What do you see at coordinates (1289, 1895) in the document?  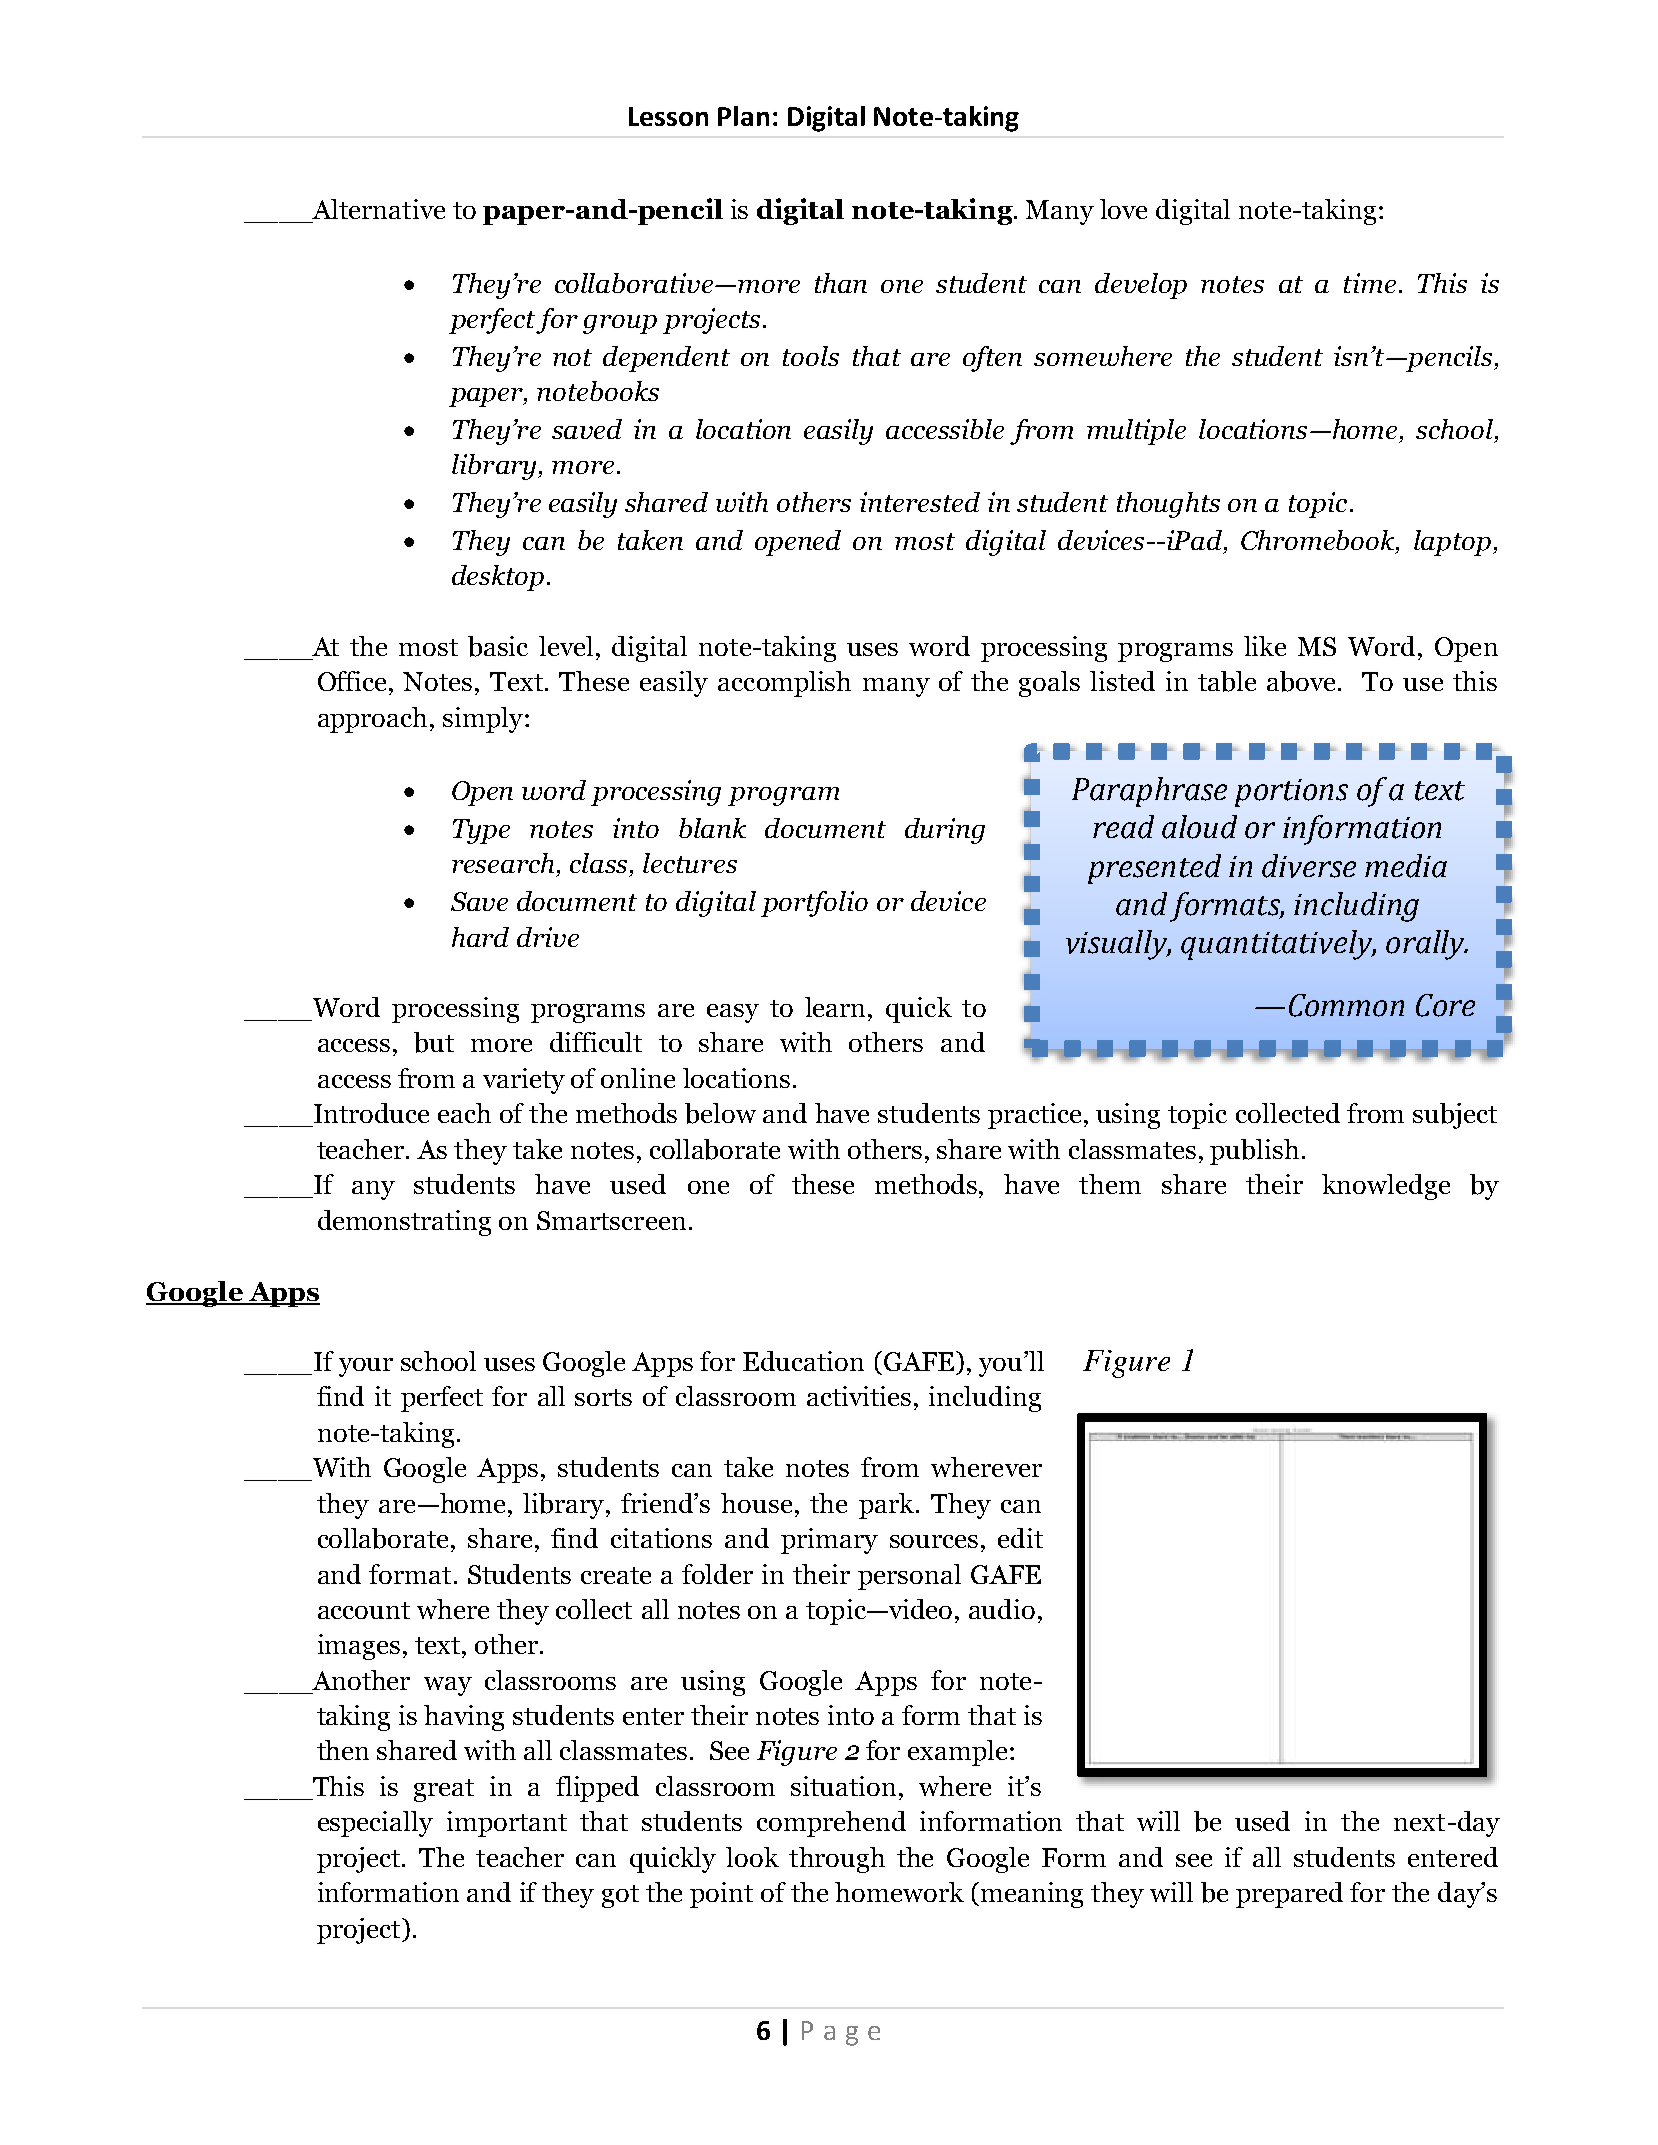 I see `prepared` at bounding box center [1289, 1895].
